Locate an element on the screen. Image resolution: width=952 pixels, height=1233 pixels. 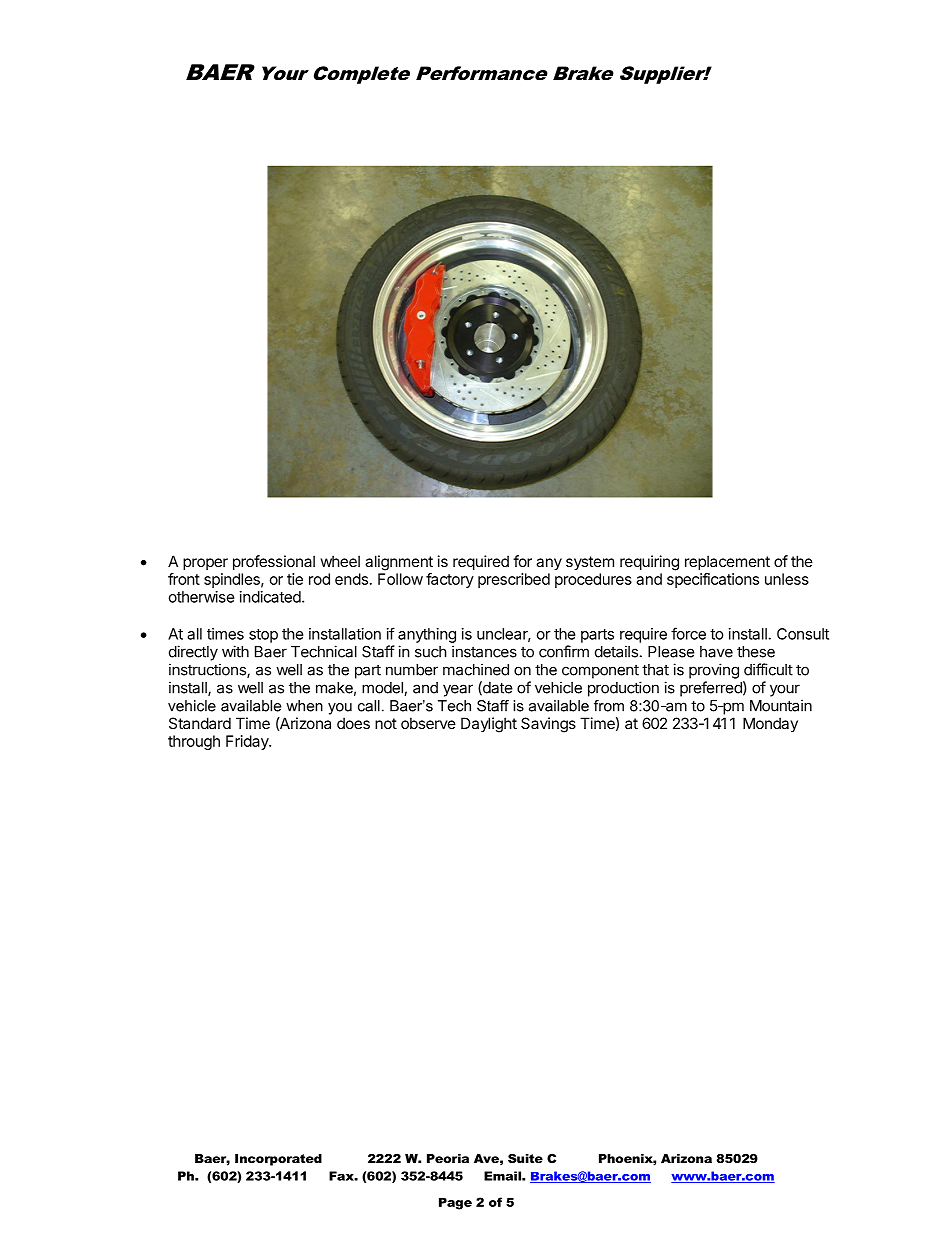
Incorporated is located at coordinates (278, 1160).
